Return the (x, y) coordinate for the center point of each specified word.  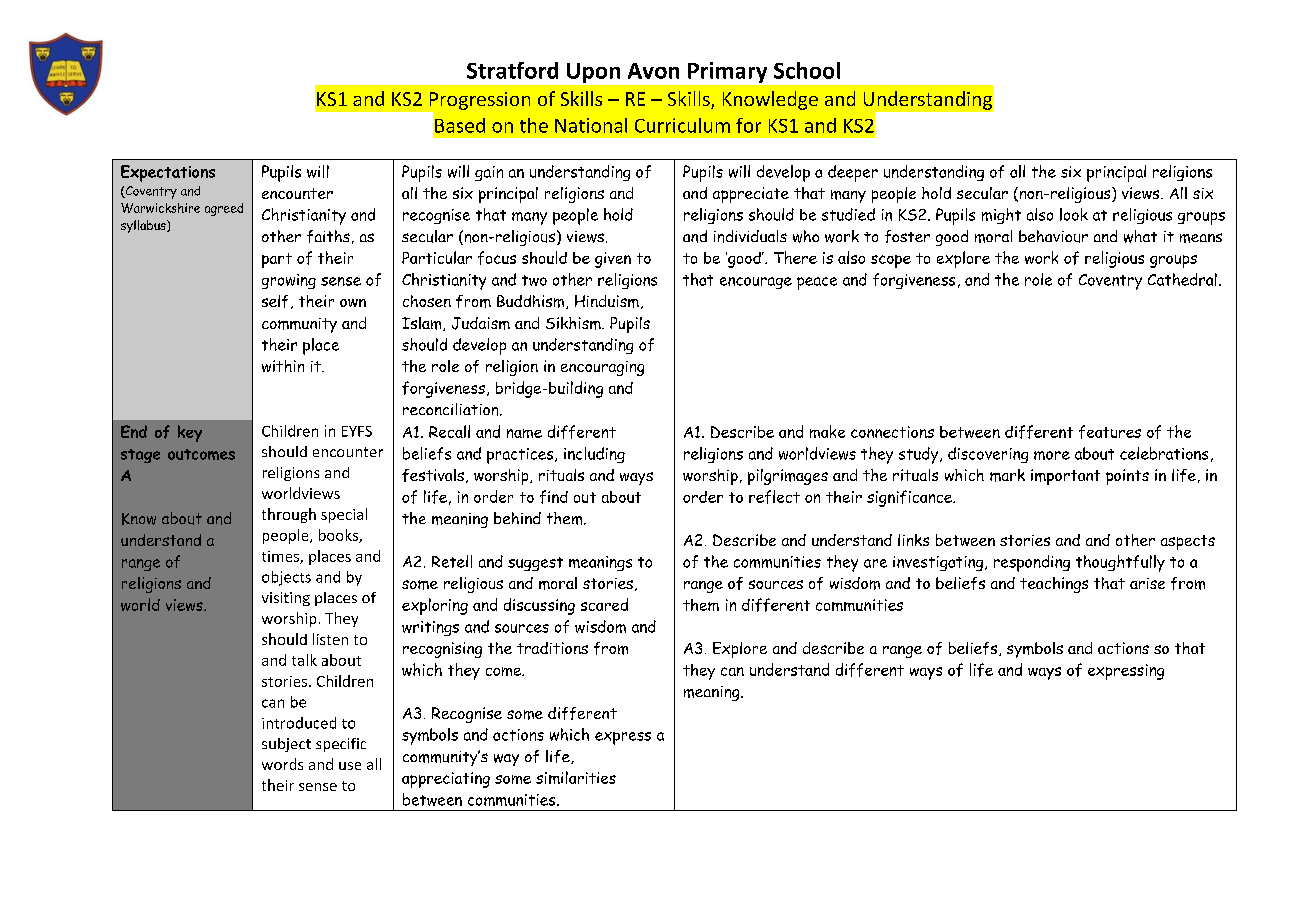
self (275, 301)
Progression (480, 101)
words (282, 764)
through (289, 515)
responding (1032, 563)
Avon (653, 71)
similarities (576, 777)
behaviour (1053, 236)
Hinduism (607, 301)
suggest (535, 564)
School (807, 70)
